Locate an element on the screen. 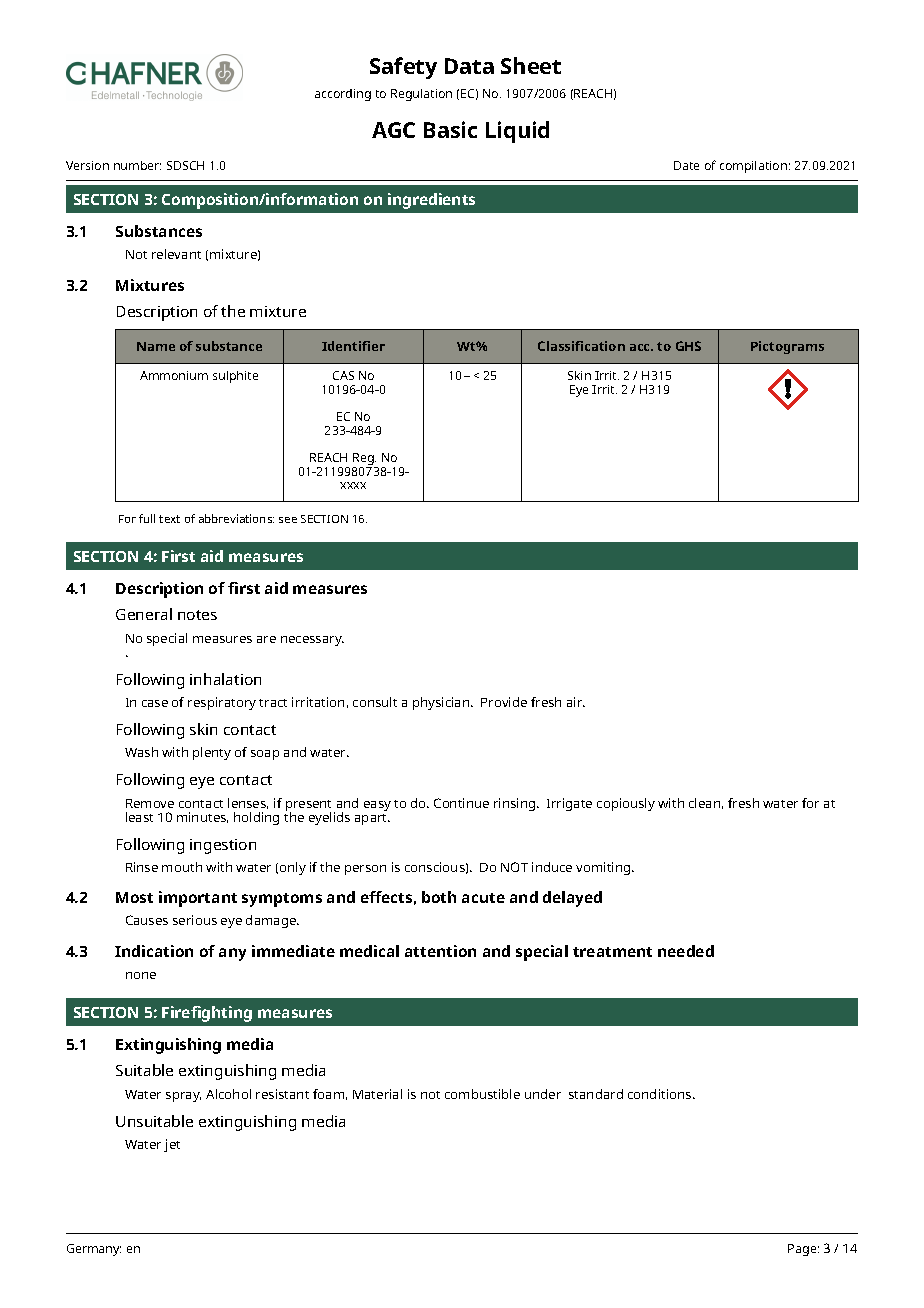 The image size is (924, 1308). Material is located at coordinates (377, 1094).
